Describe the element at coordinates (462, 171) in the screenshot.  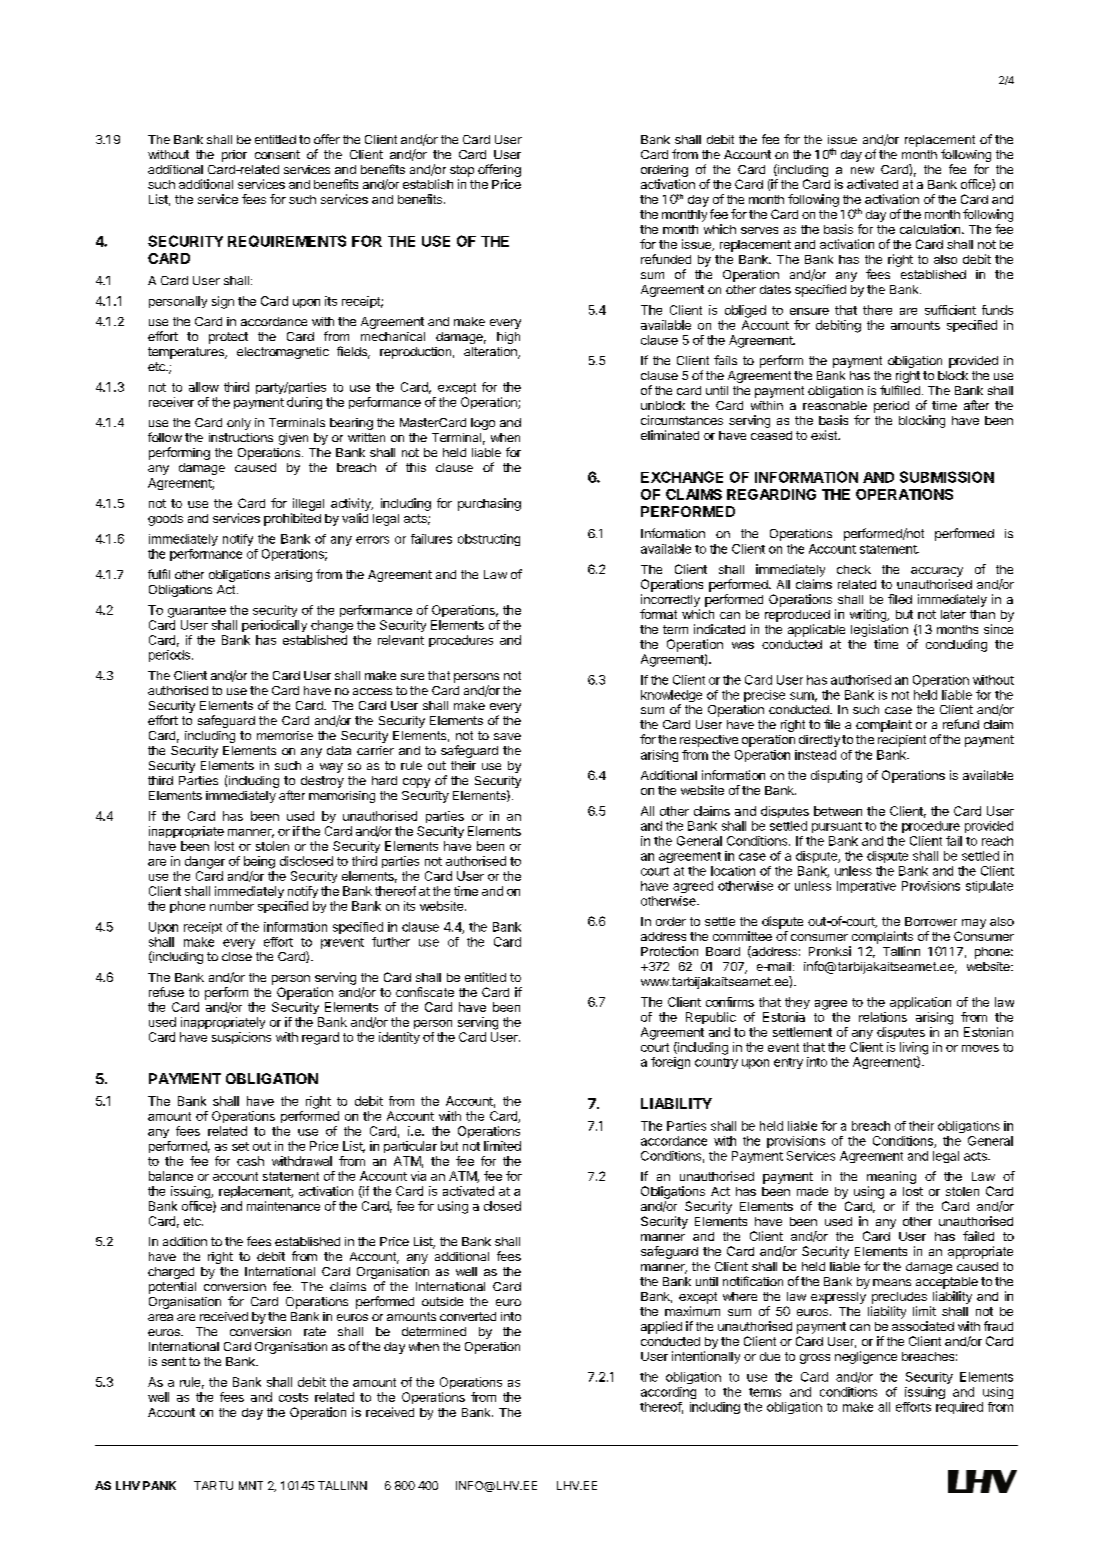
I see `stop` at that location.
